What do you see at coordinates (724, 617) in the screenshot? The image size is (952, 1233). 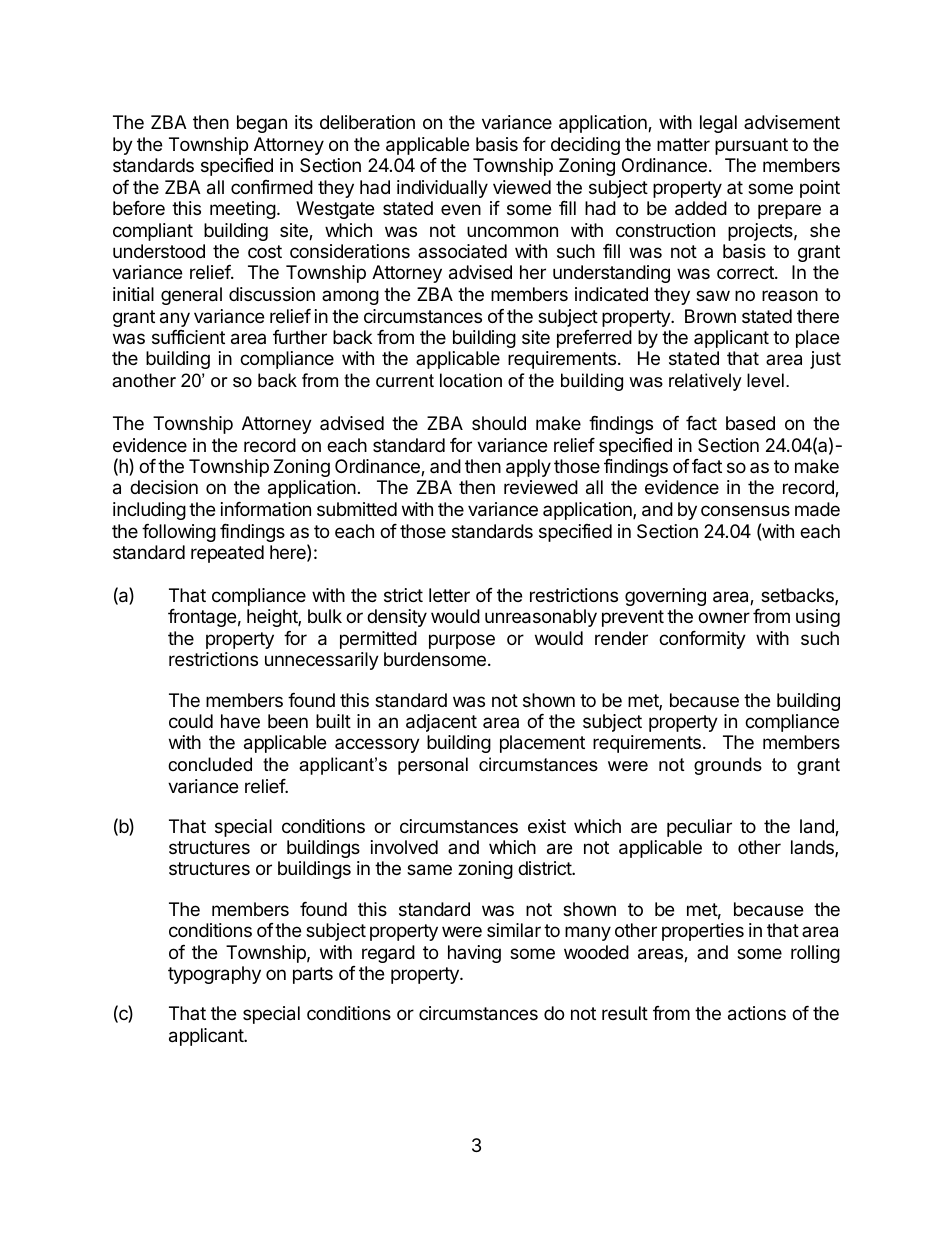 I see `owner` at bounding box center [724, 617].
